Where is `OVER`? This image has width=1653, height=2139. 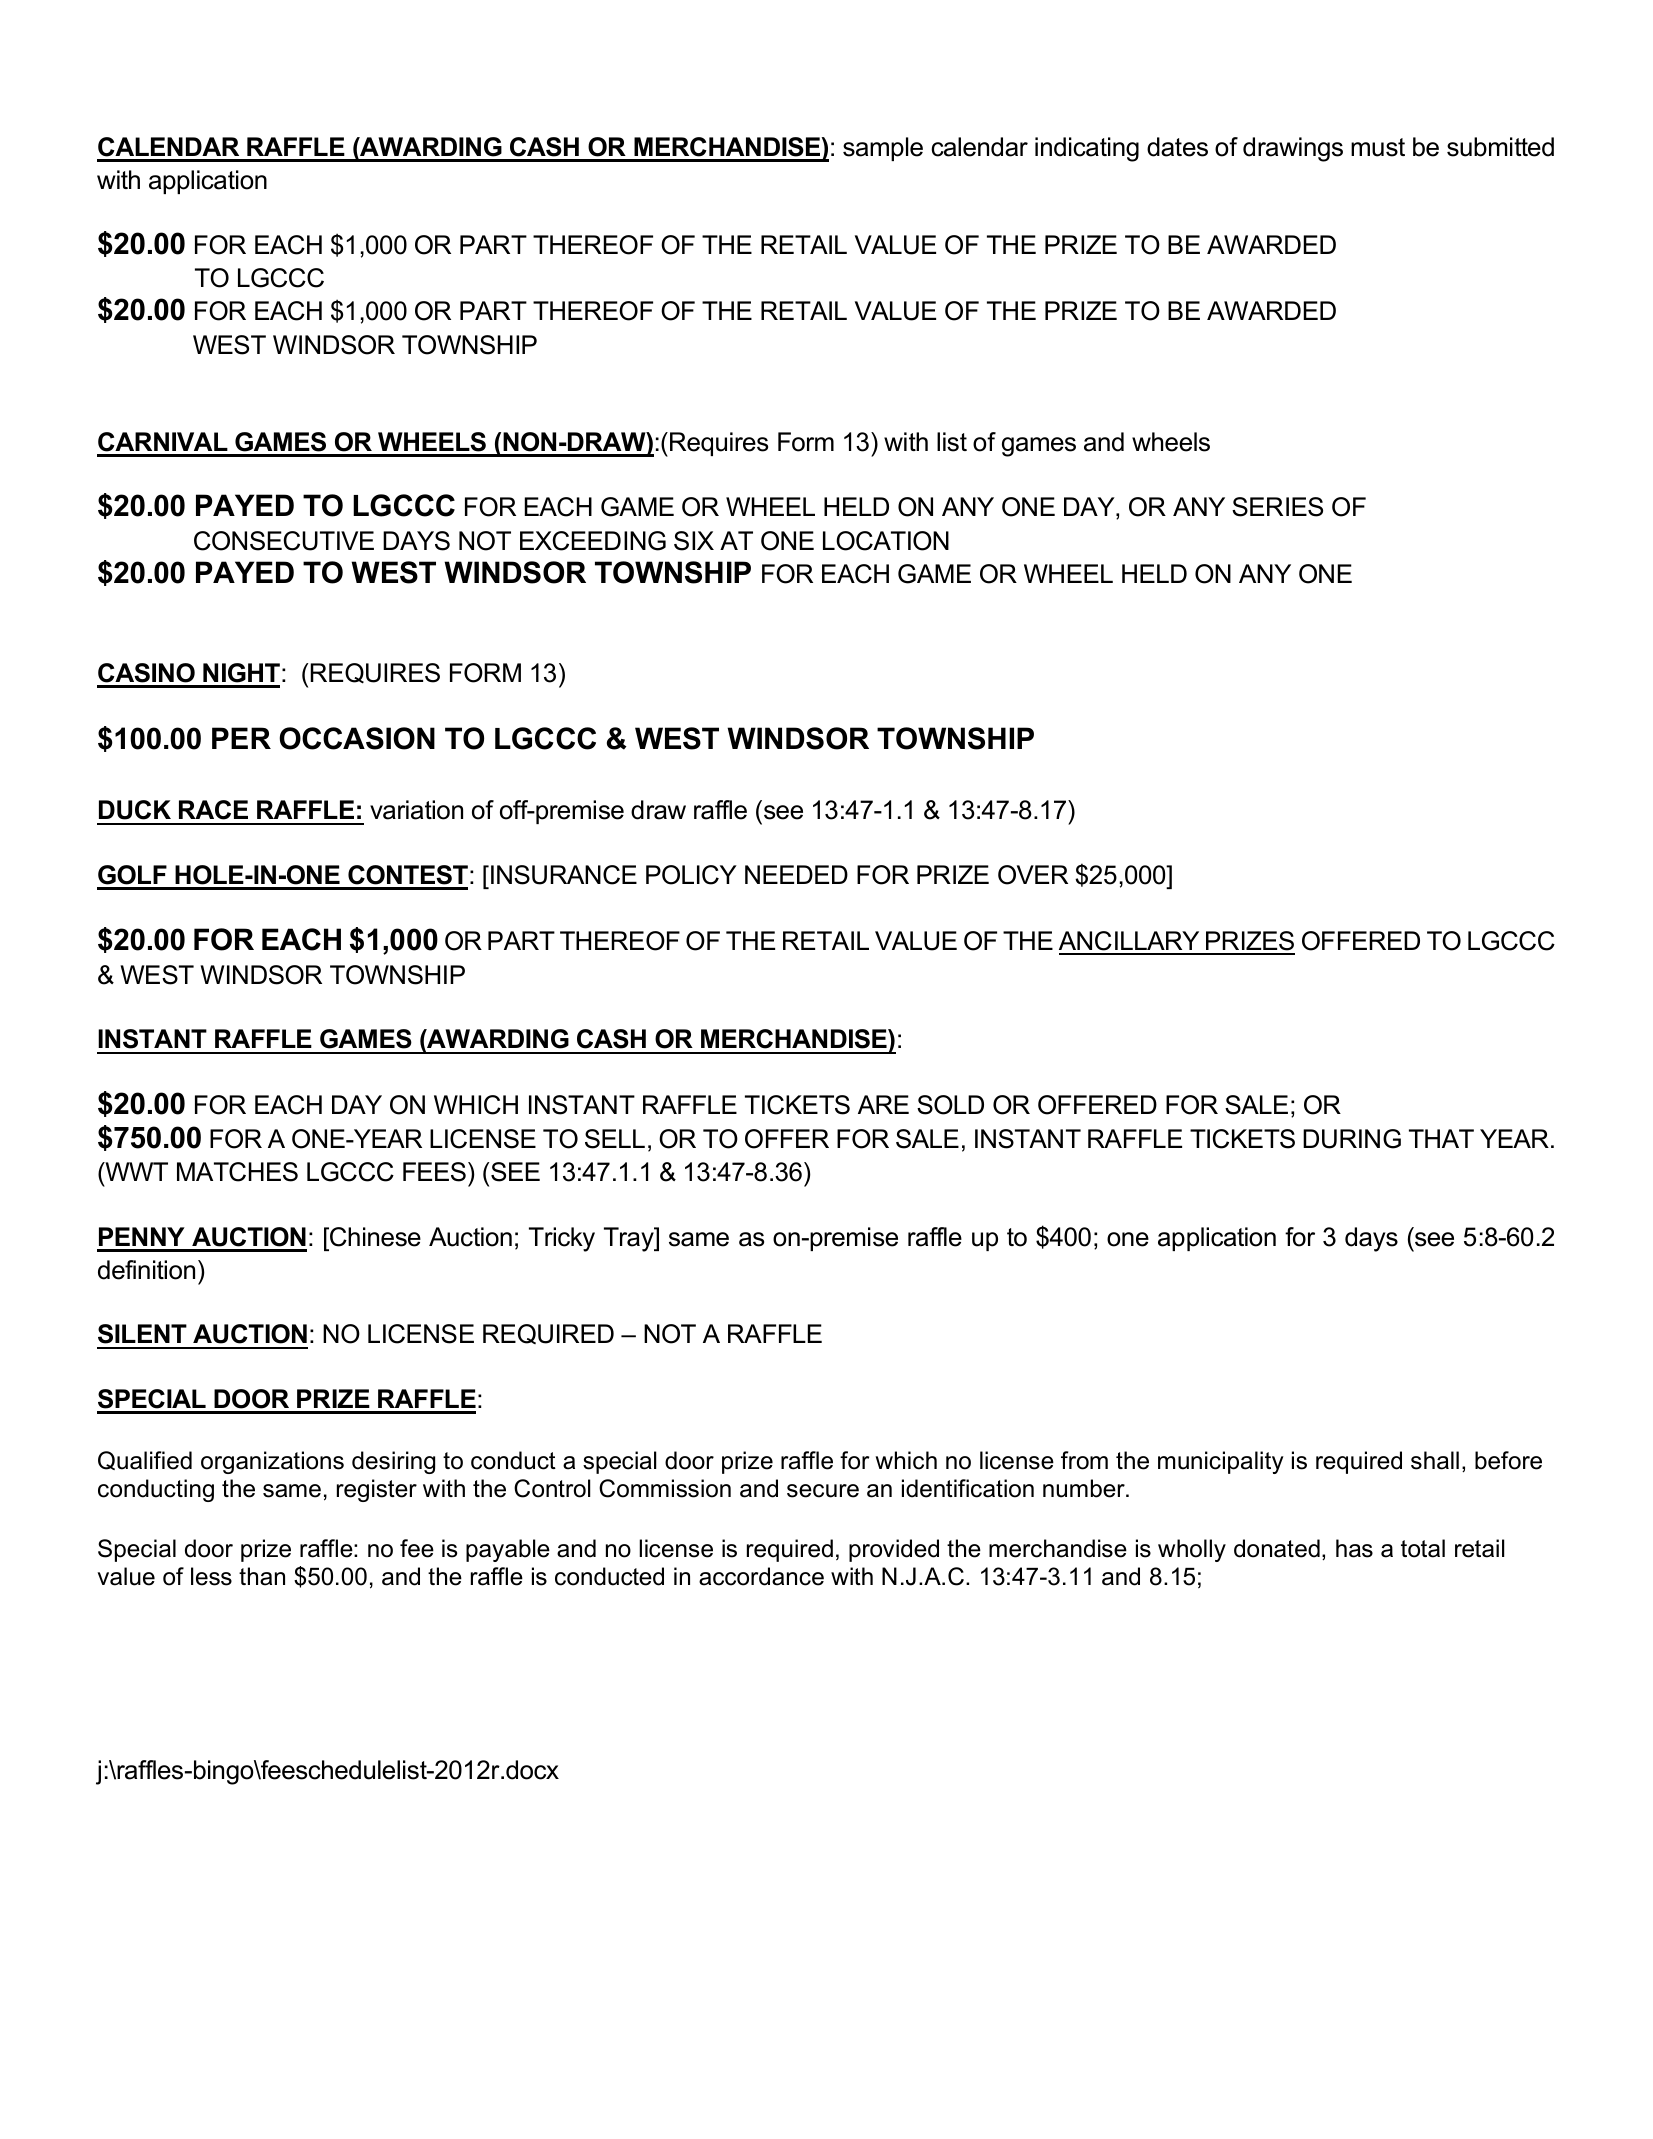 OVER is located at coordinates (1033, 875).
